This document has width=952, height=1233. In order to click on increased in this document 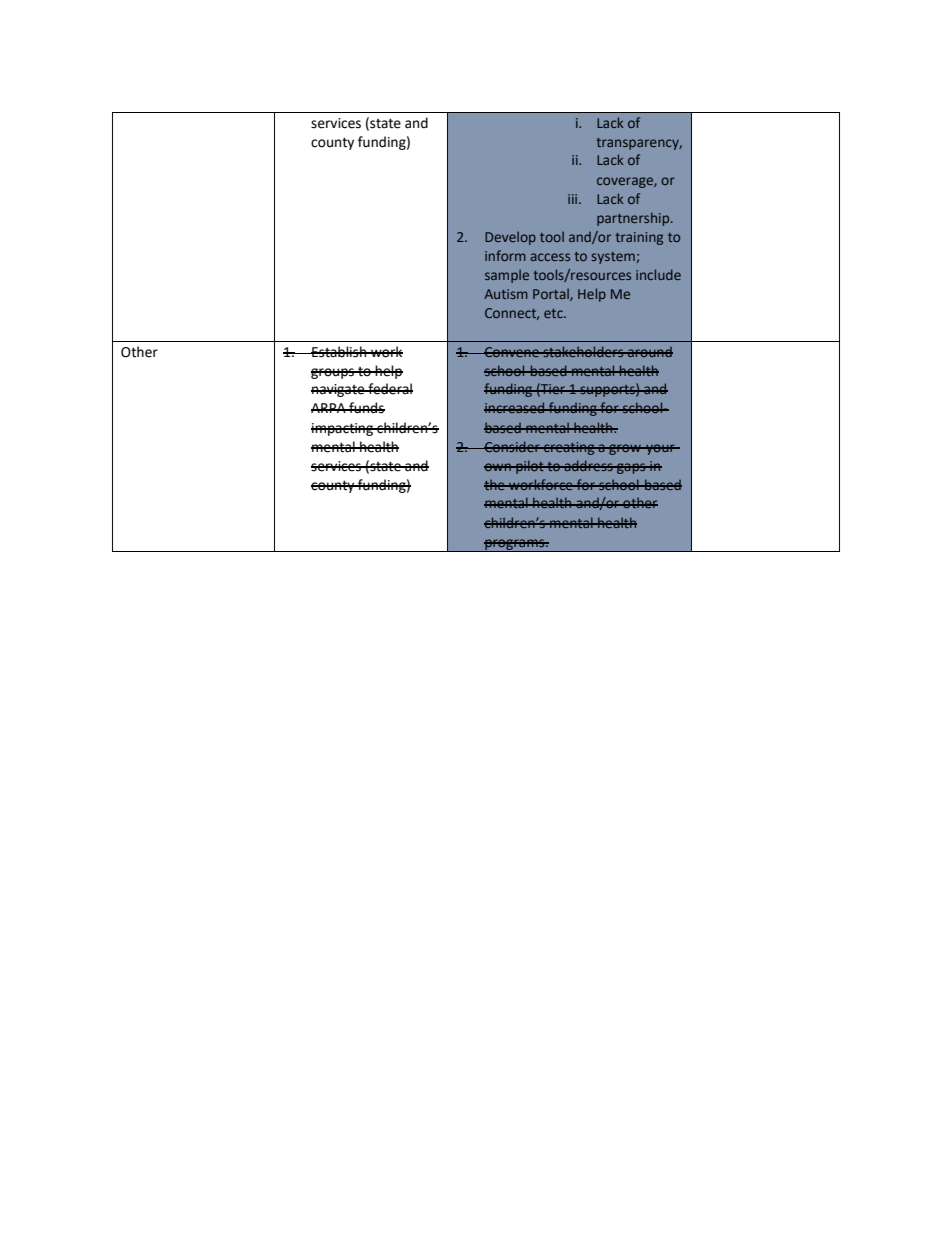, I will do `click(515, 407)`.
